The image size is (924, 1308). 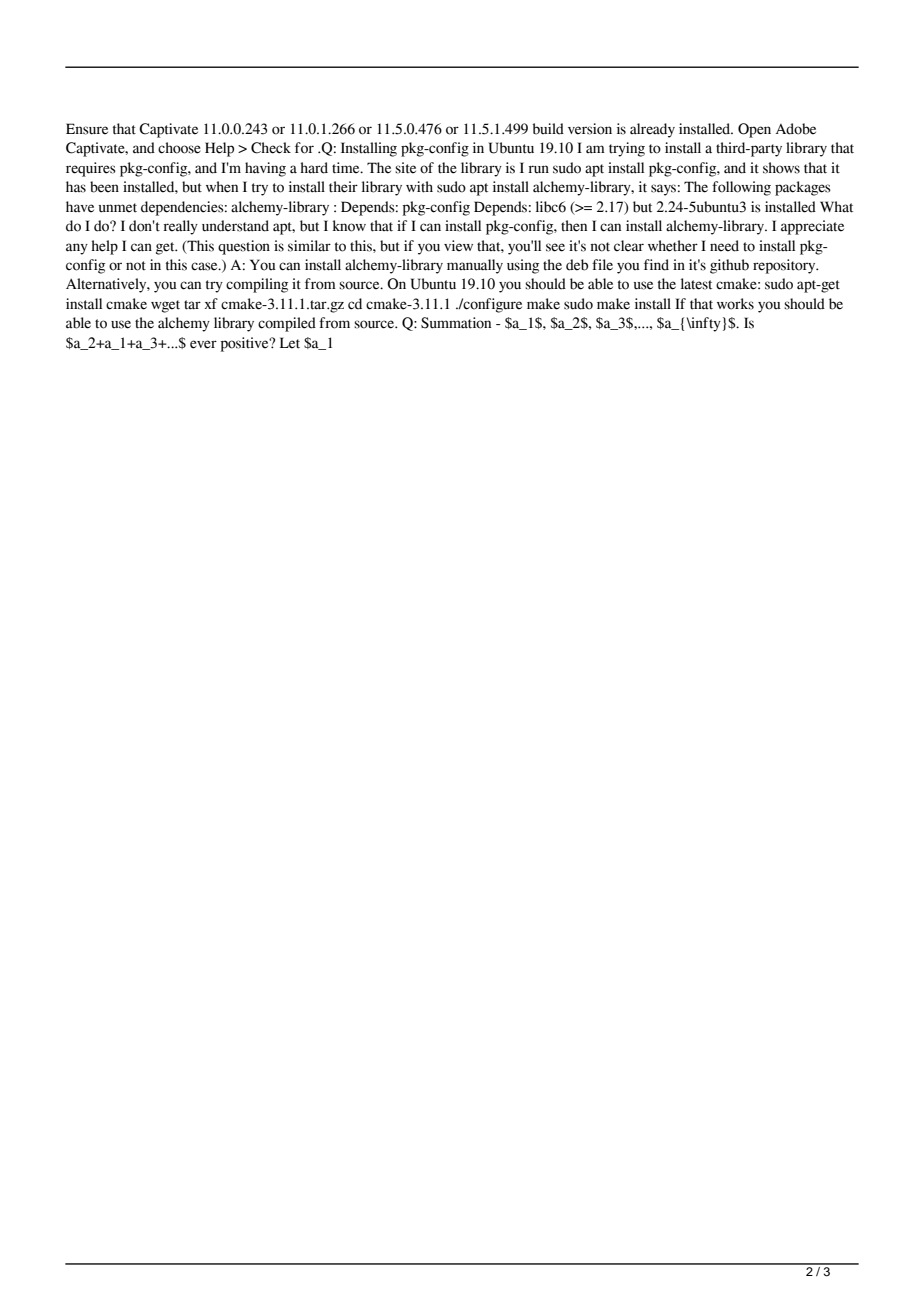 I want to click on Summation, so click(x=456, y=323).
